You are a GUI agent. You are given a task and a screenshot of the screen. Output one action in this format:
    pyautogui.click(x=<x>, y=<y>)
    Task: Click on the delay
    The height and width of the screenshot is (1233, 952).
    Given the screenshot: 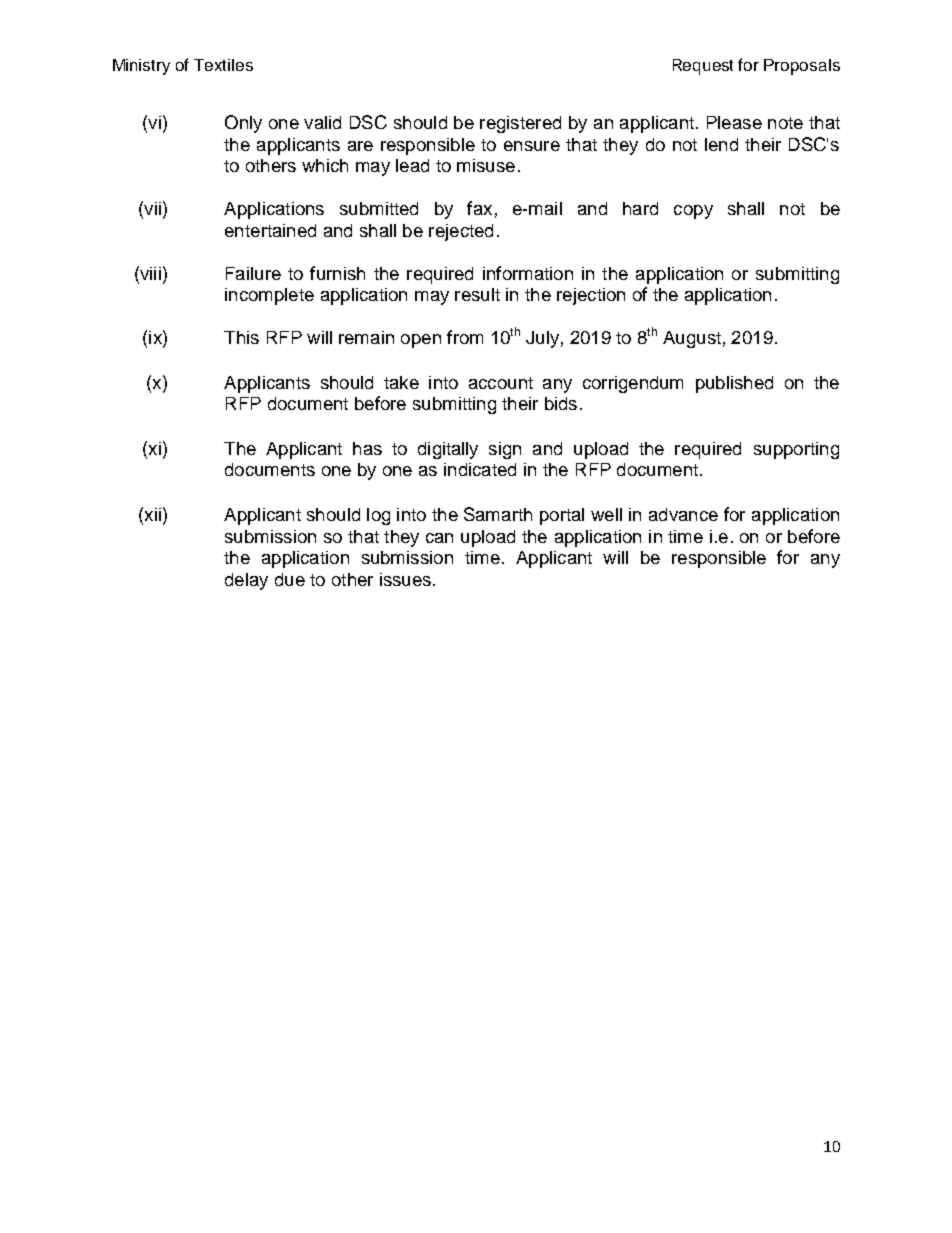 What is the action you would take?
    pyautogui.click(x=246, y=581)
